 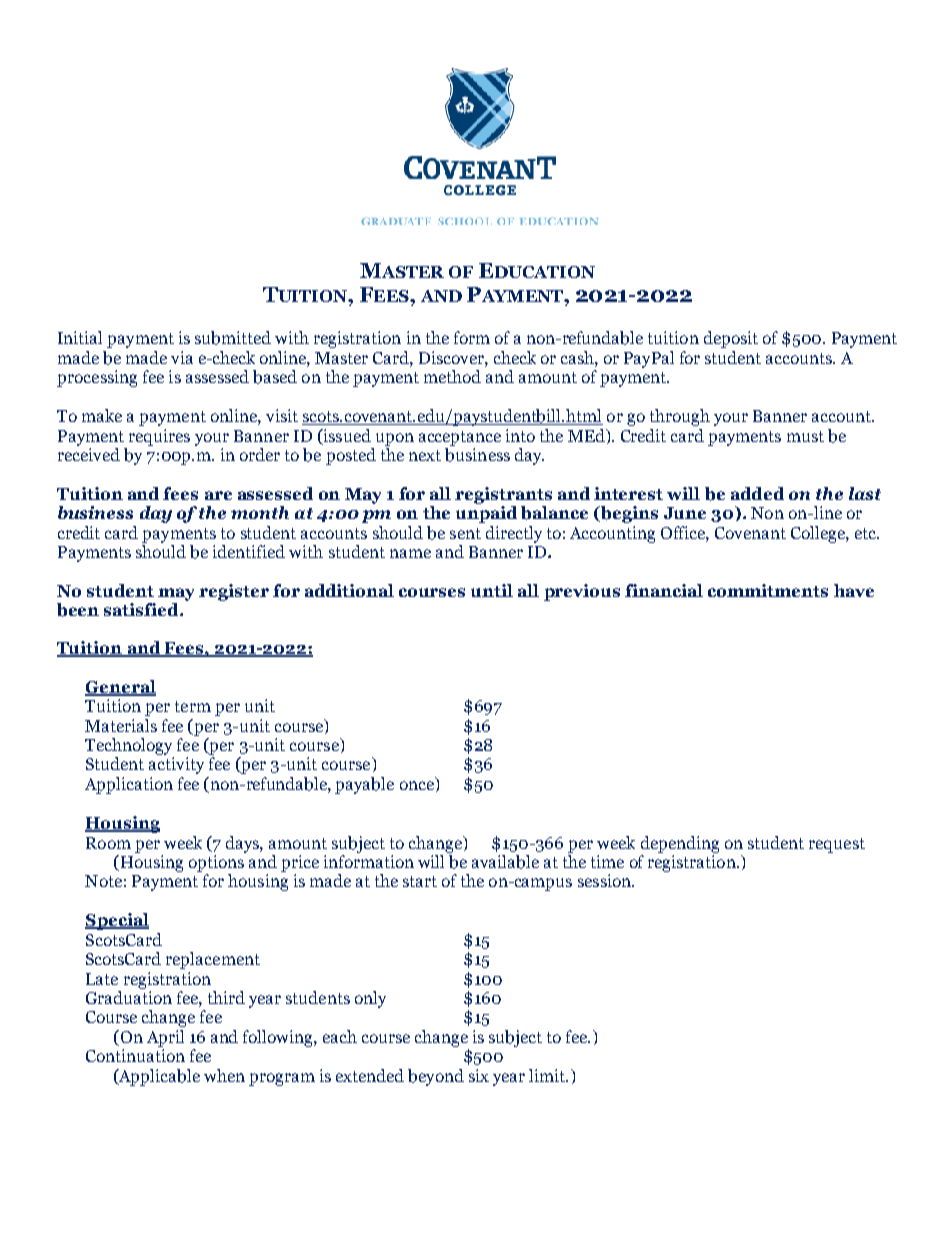 I want to click on sent, so click(x=465, y=533).
